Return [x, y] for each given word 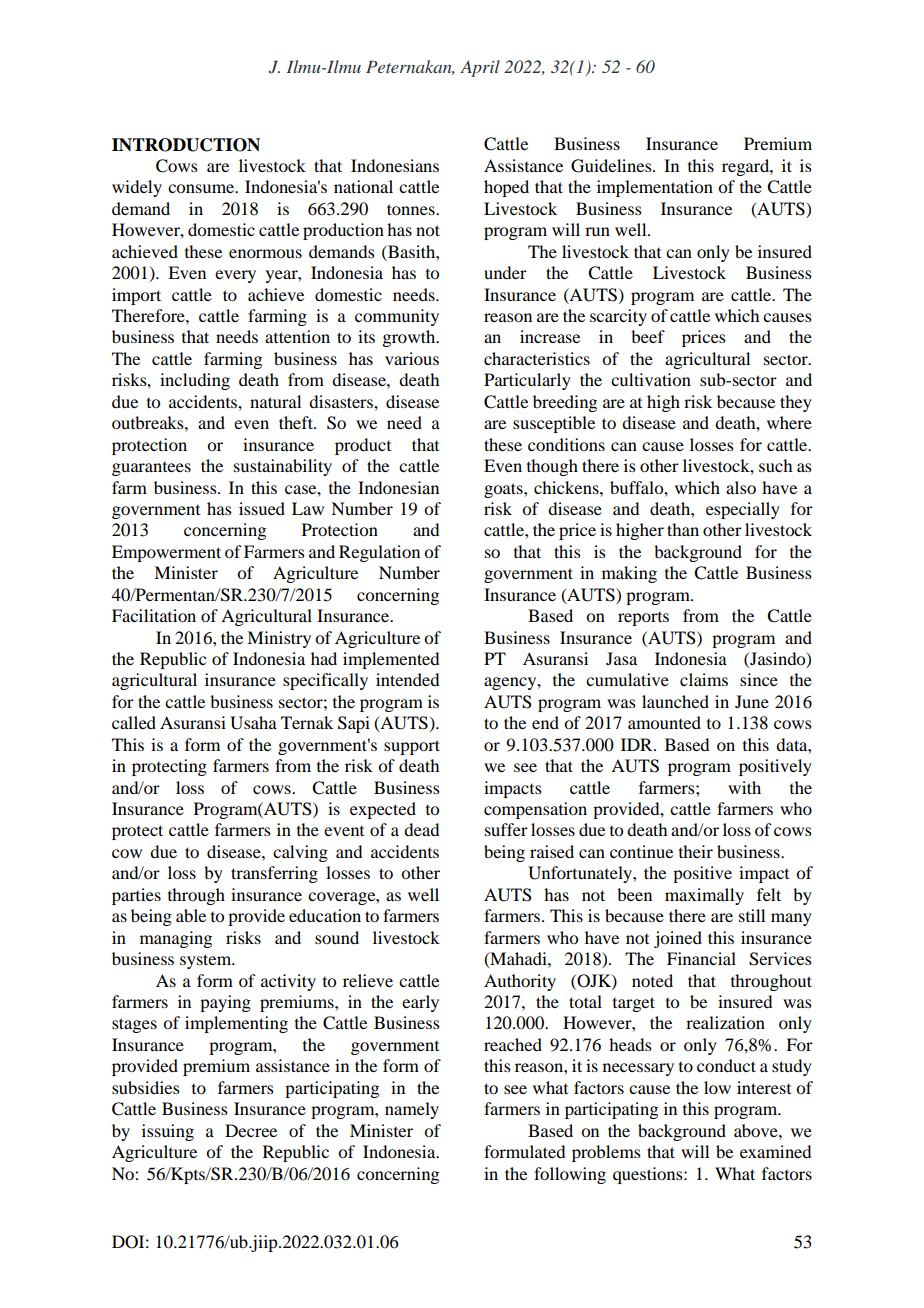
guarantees [151, 469]
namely [412, 1110]
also [741, 487]
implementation [655, 188]
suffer [506, 829]
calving [300, 853]
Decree [251, 1130]
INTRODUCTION [186, 145]
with [744, 787]
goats [504, 490]
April [480, 68]
